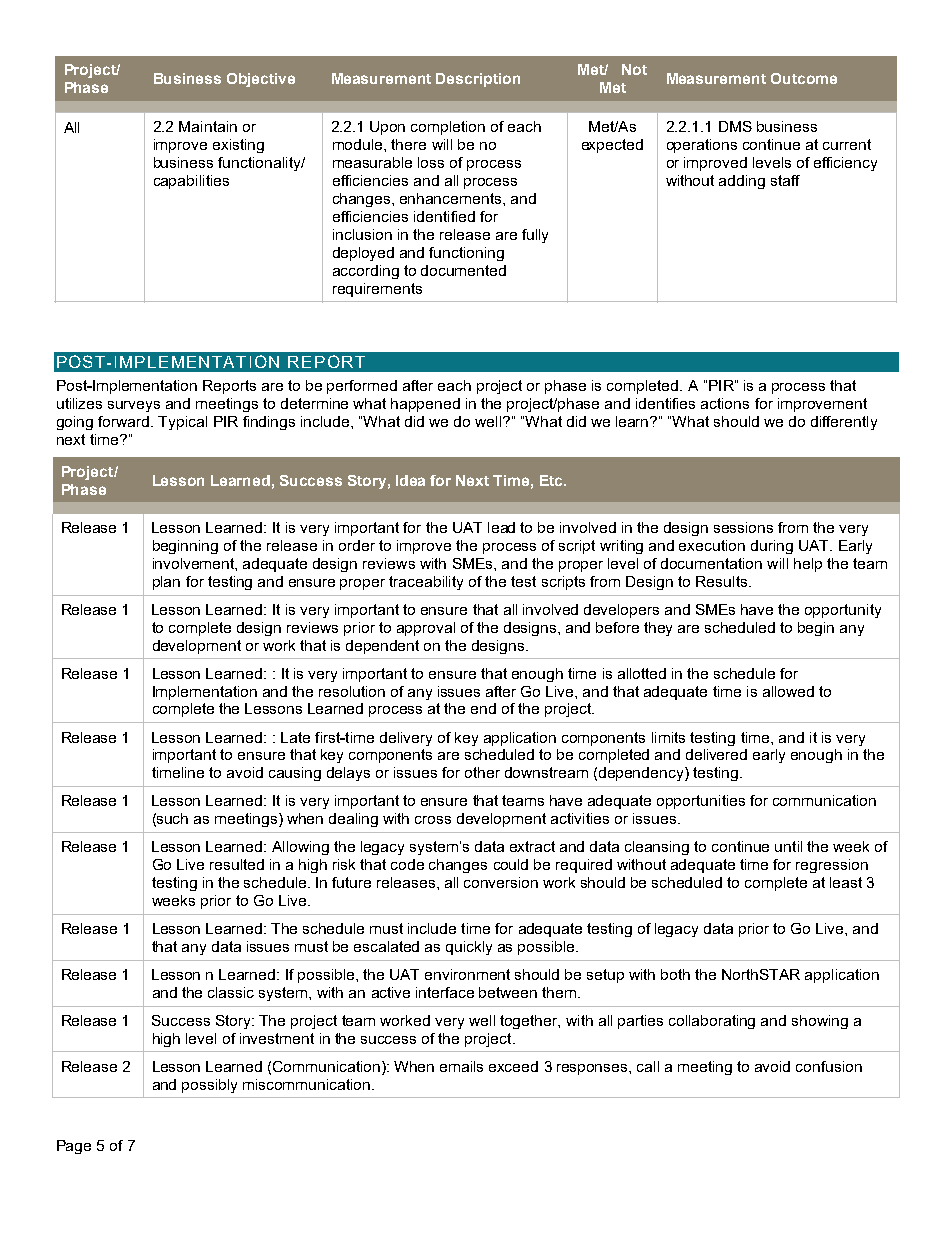  I want to click on emails, so click(461, 1066).
